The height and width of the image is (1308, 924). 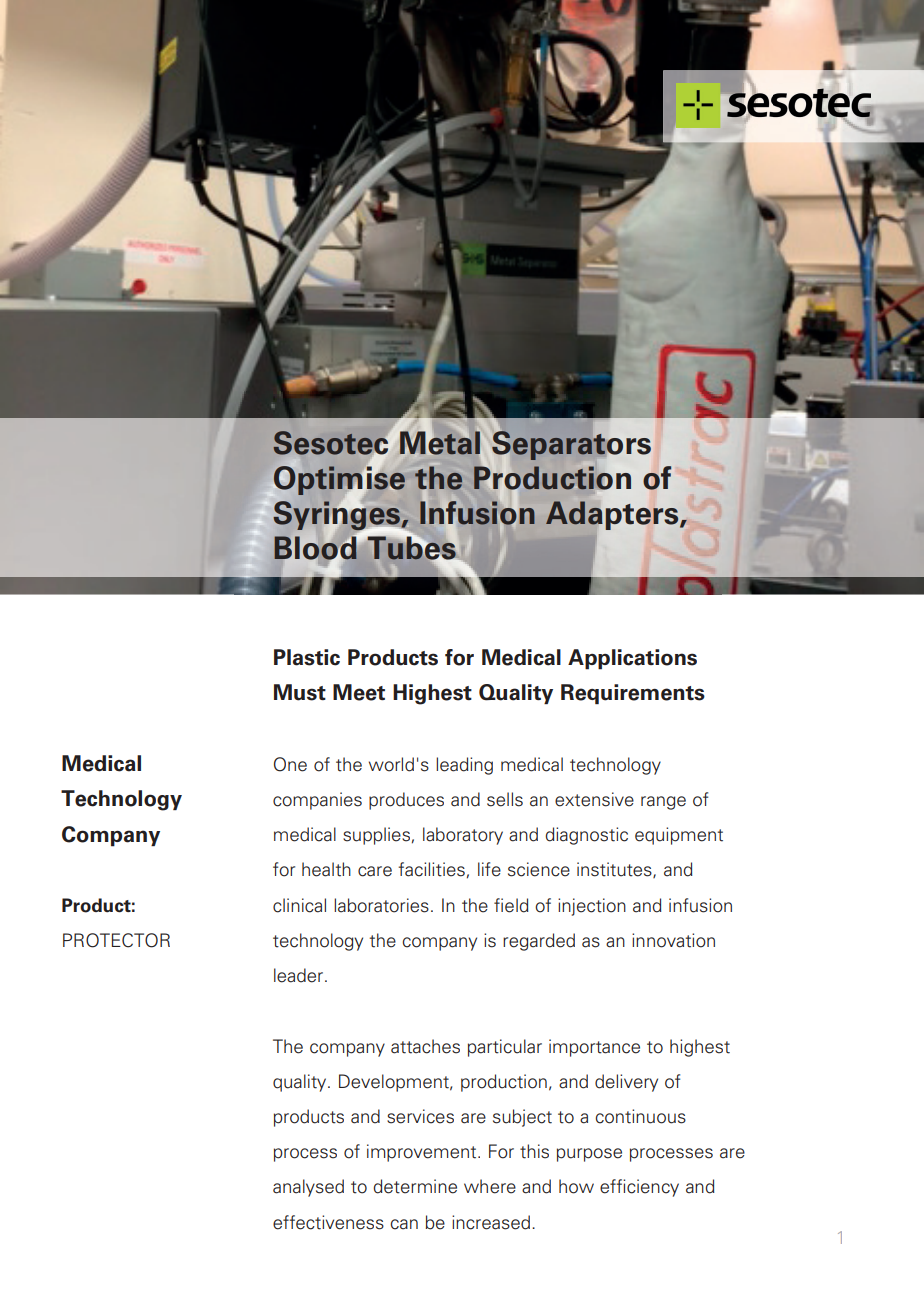 I want to click on Meet, so click(x=359, y=692).
